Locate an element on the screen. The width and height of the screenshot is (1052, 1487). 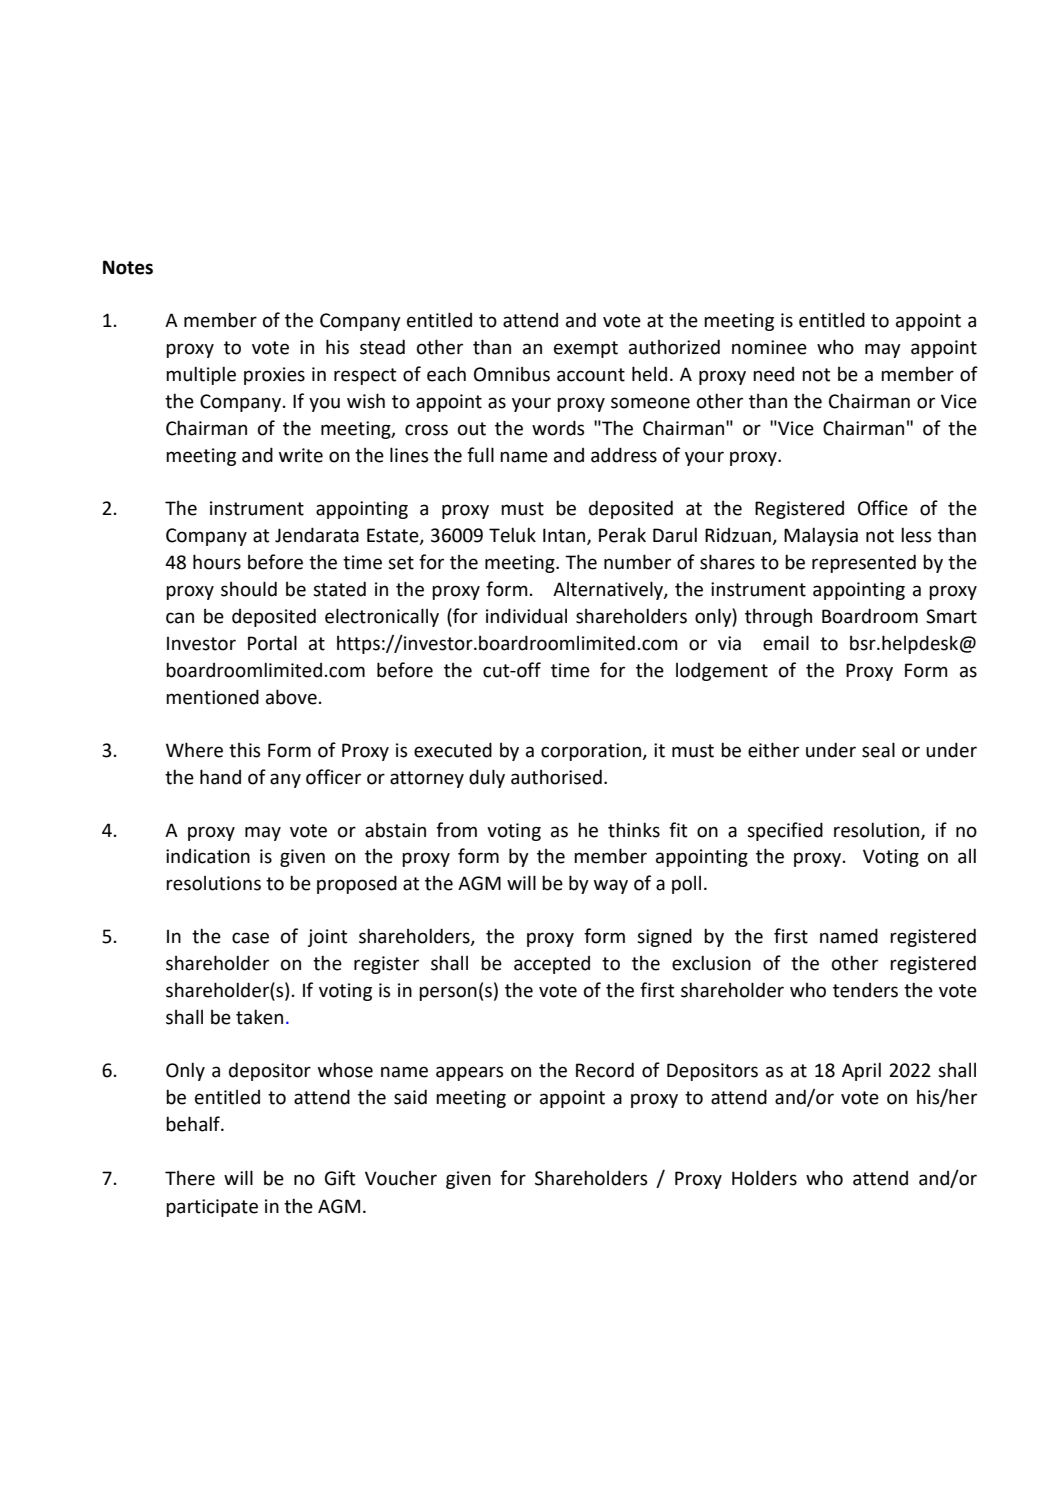
represented is located at coordinates (864, 563).
